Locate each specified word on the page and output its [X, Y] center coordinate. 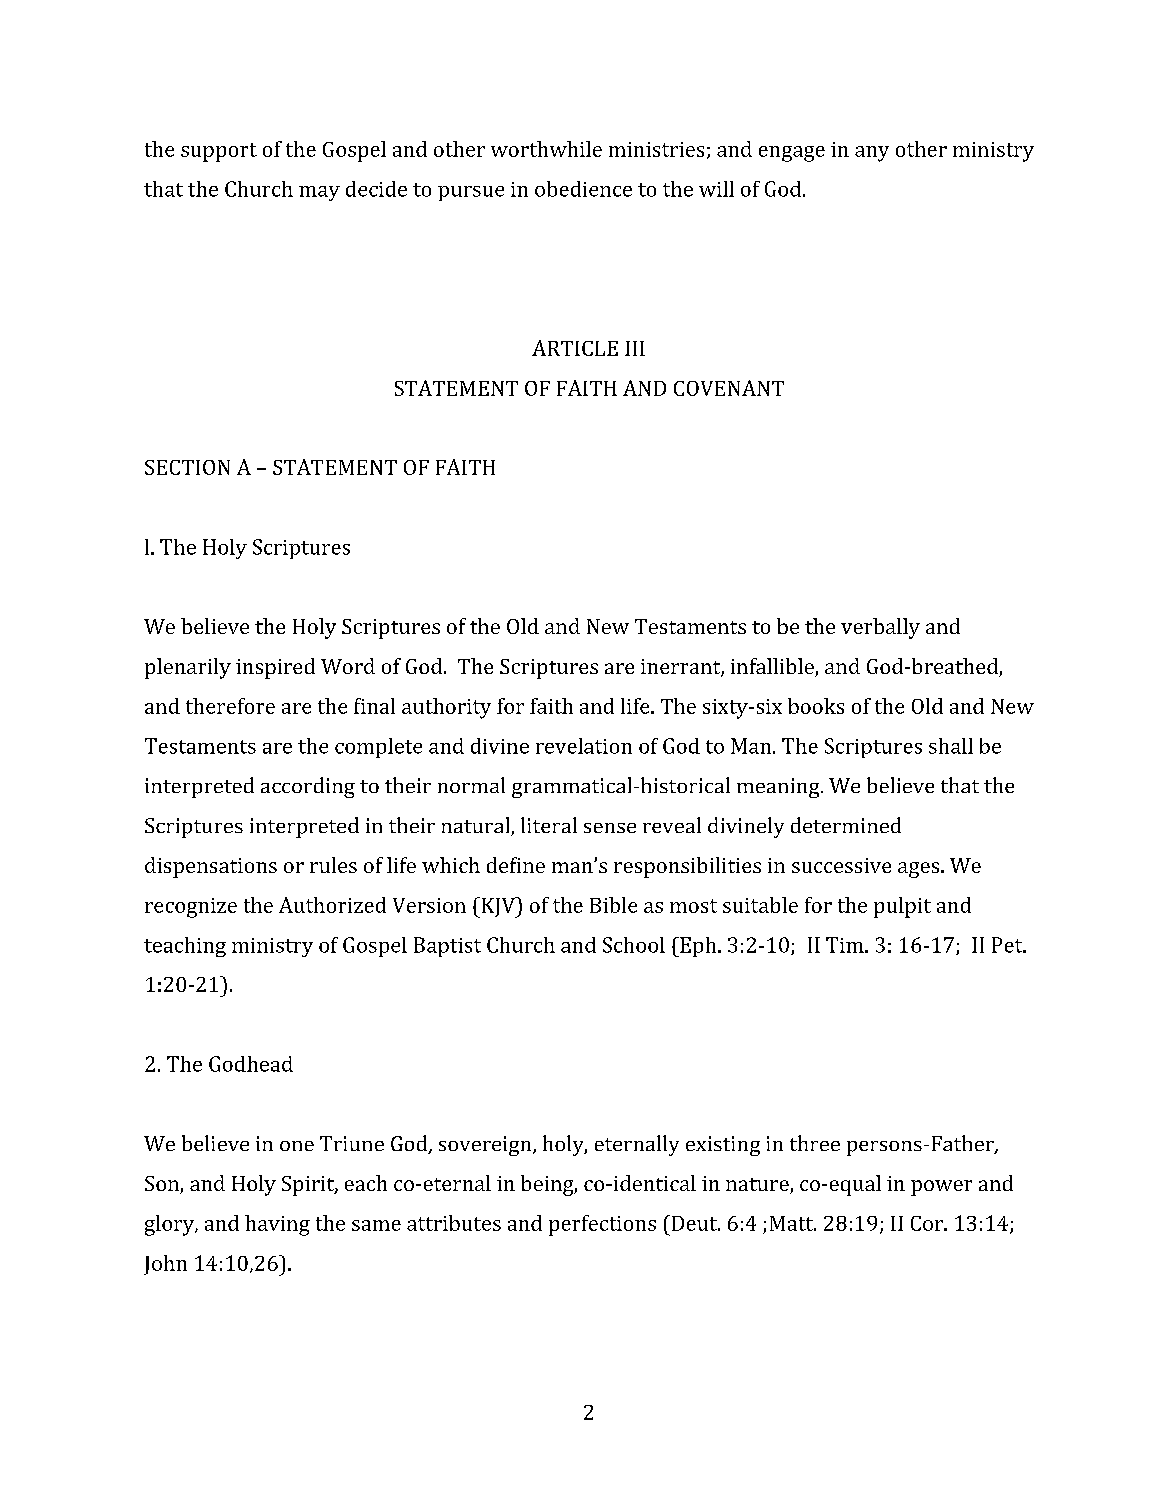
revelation [584, 746]
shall [951, 746]
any [872, 154]
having [277, 1225]
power [941, 1188]
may [319, 193]
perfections [602, 1225]
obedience [583, 189]
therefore [230, 706]
